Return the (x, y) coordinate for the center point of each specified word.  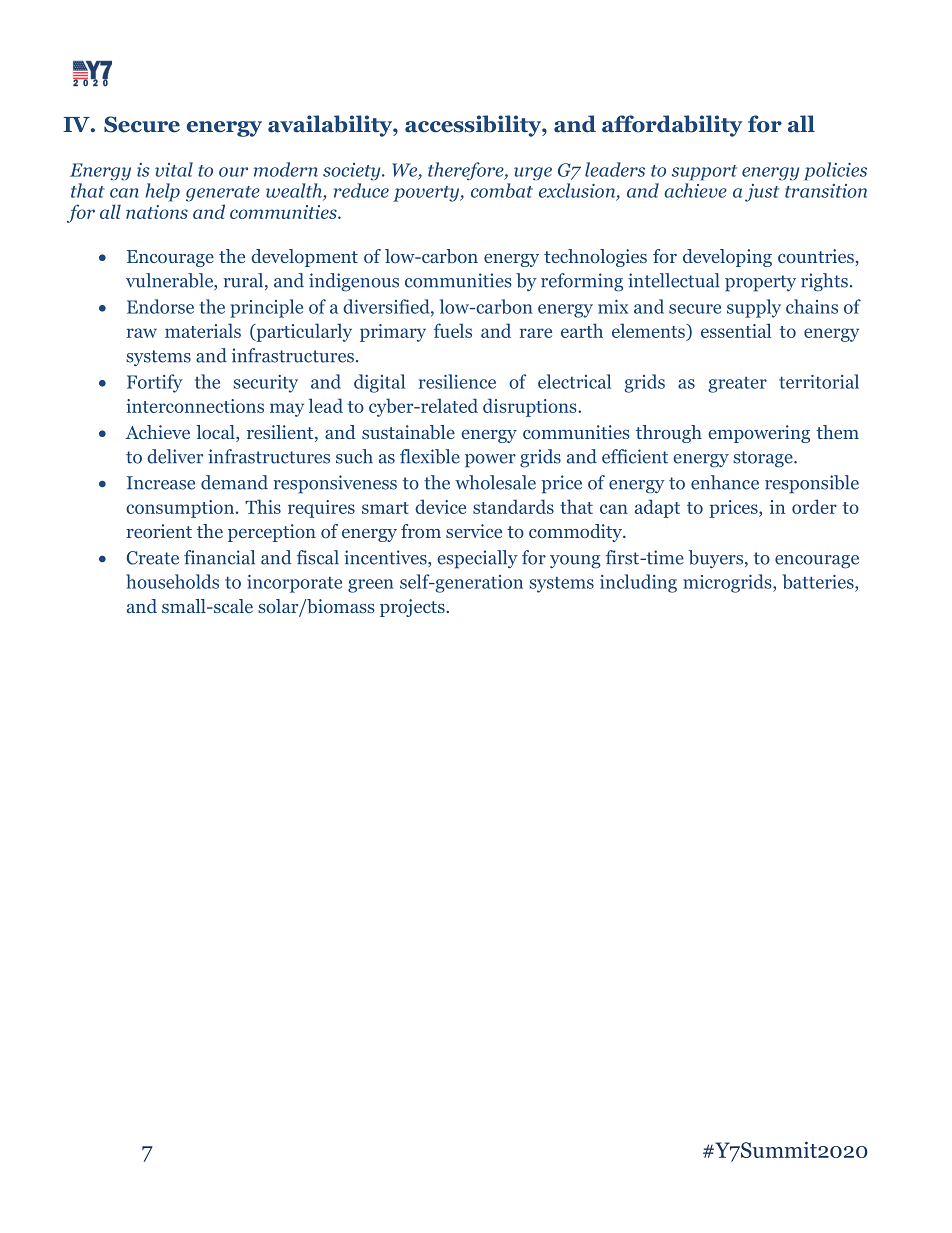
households (172, 581)
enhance (725, 482)
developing (727, 258)
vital (174, 169)
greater (737, 385)
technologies (595, 258)
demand (234, 482)
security (265, 384)
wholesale (495, 482)
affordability (672, 126)
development (304, 258)
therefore (467, 171)
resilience (457, 381)
